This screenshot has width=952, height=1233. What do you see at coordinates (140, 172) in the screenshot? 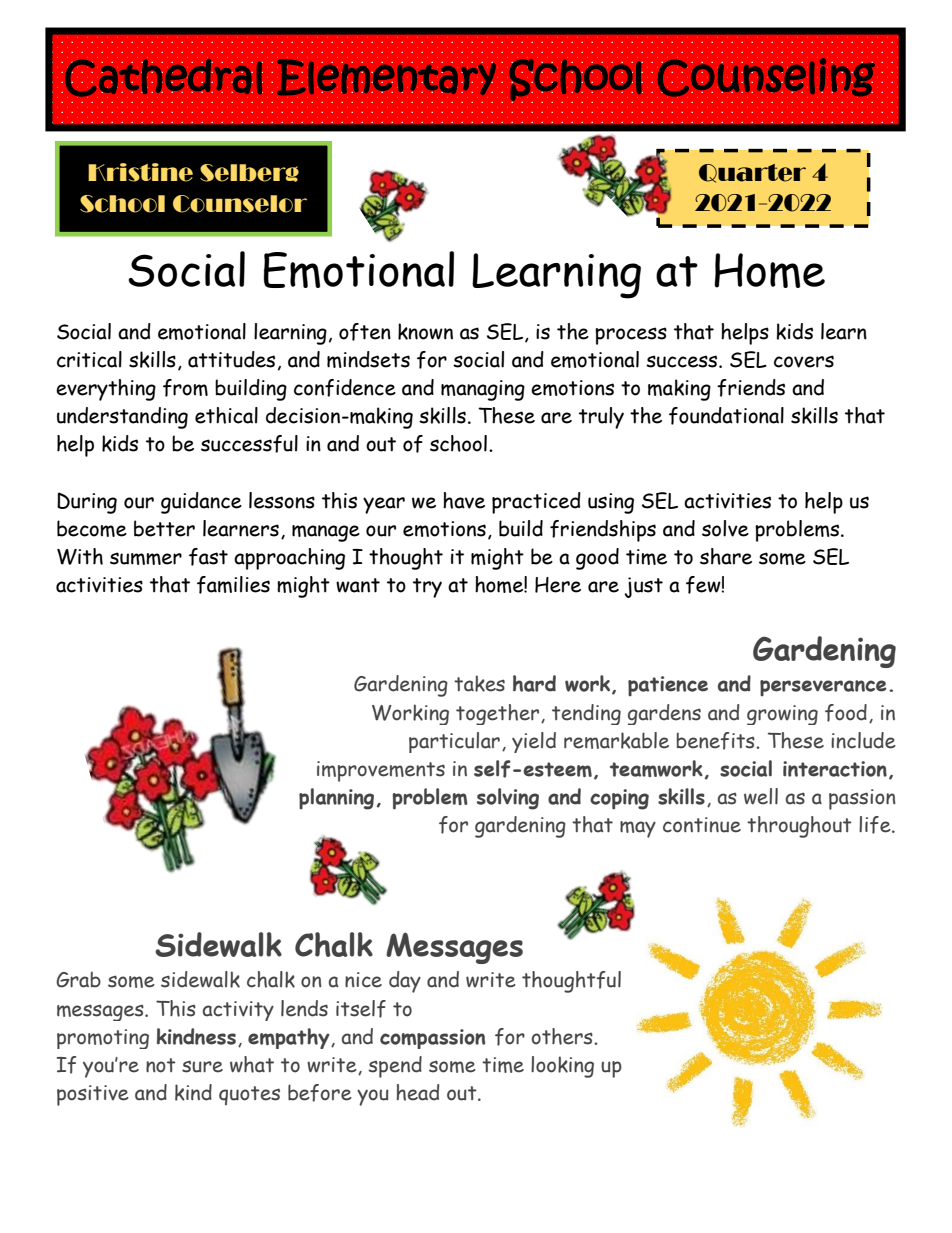
I see `Kristine` at bounding box center [140, 172].
